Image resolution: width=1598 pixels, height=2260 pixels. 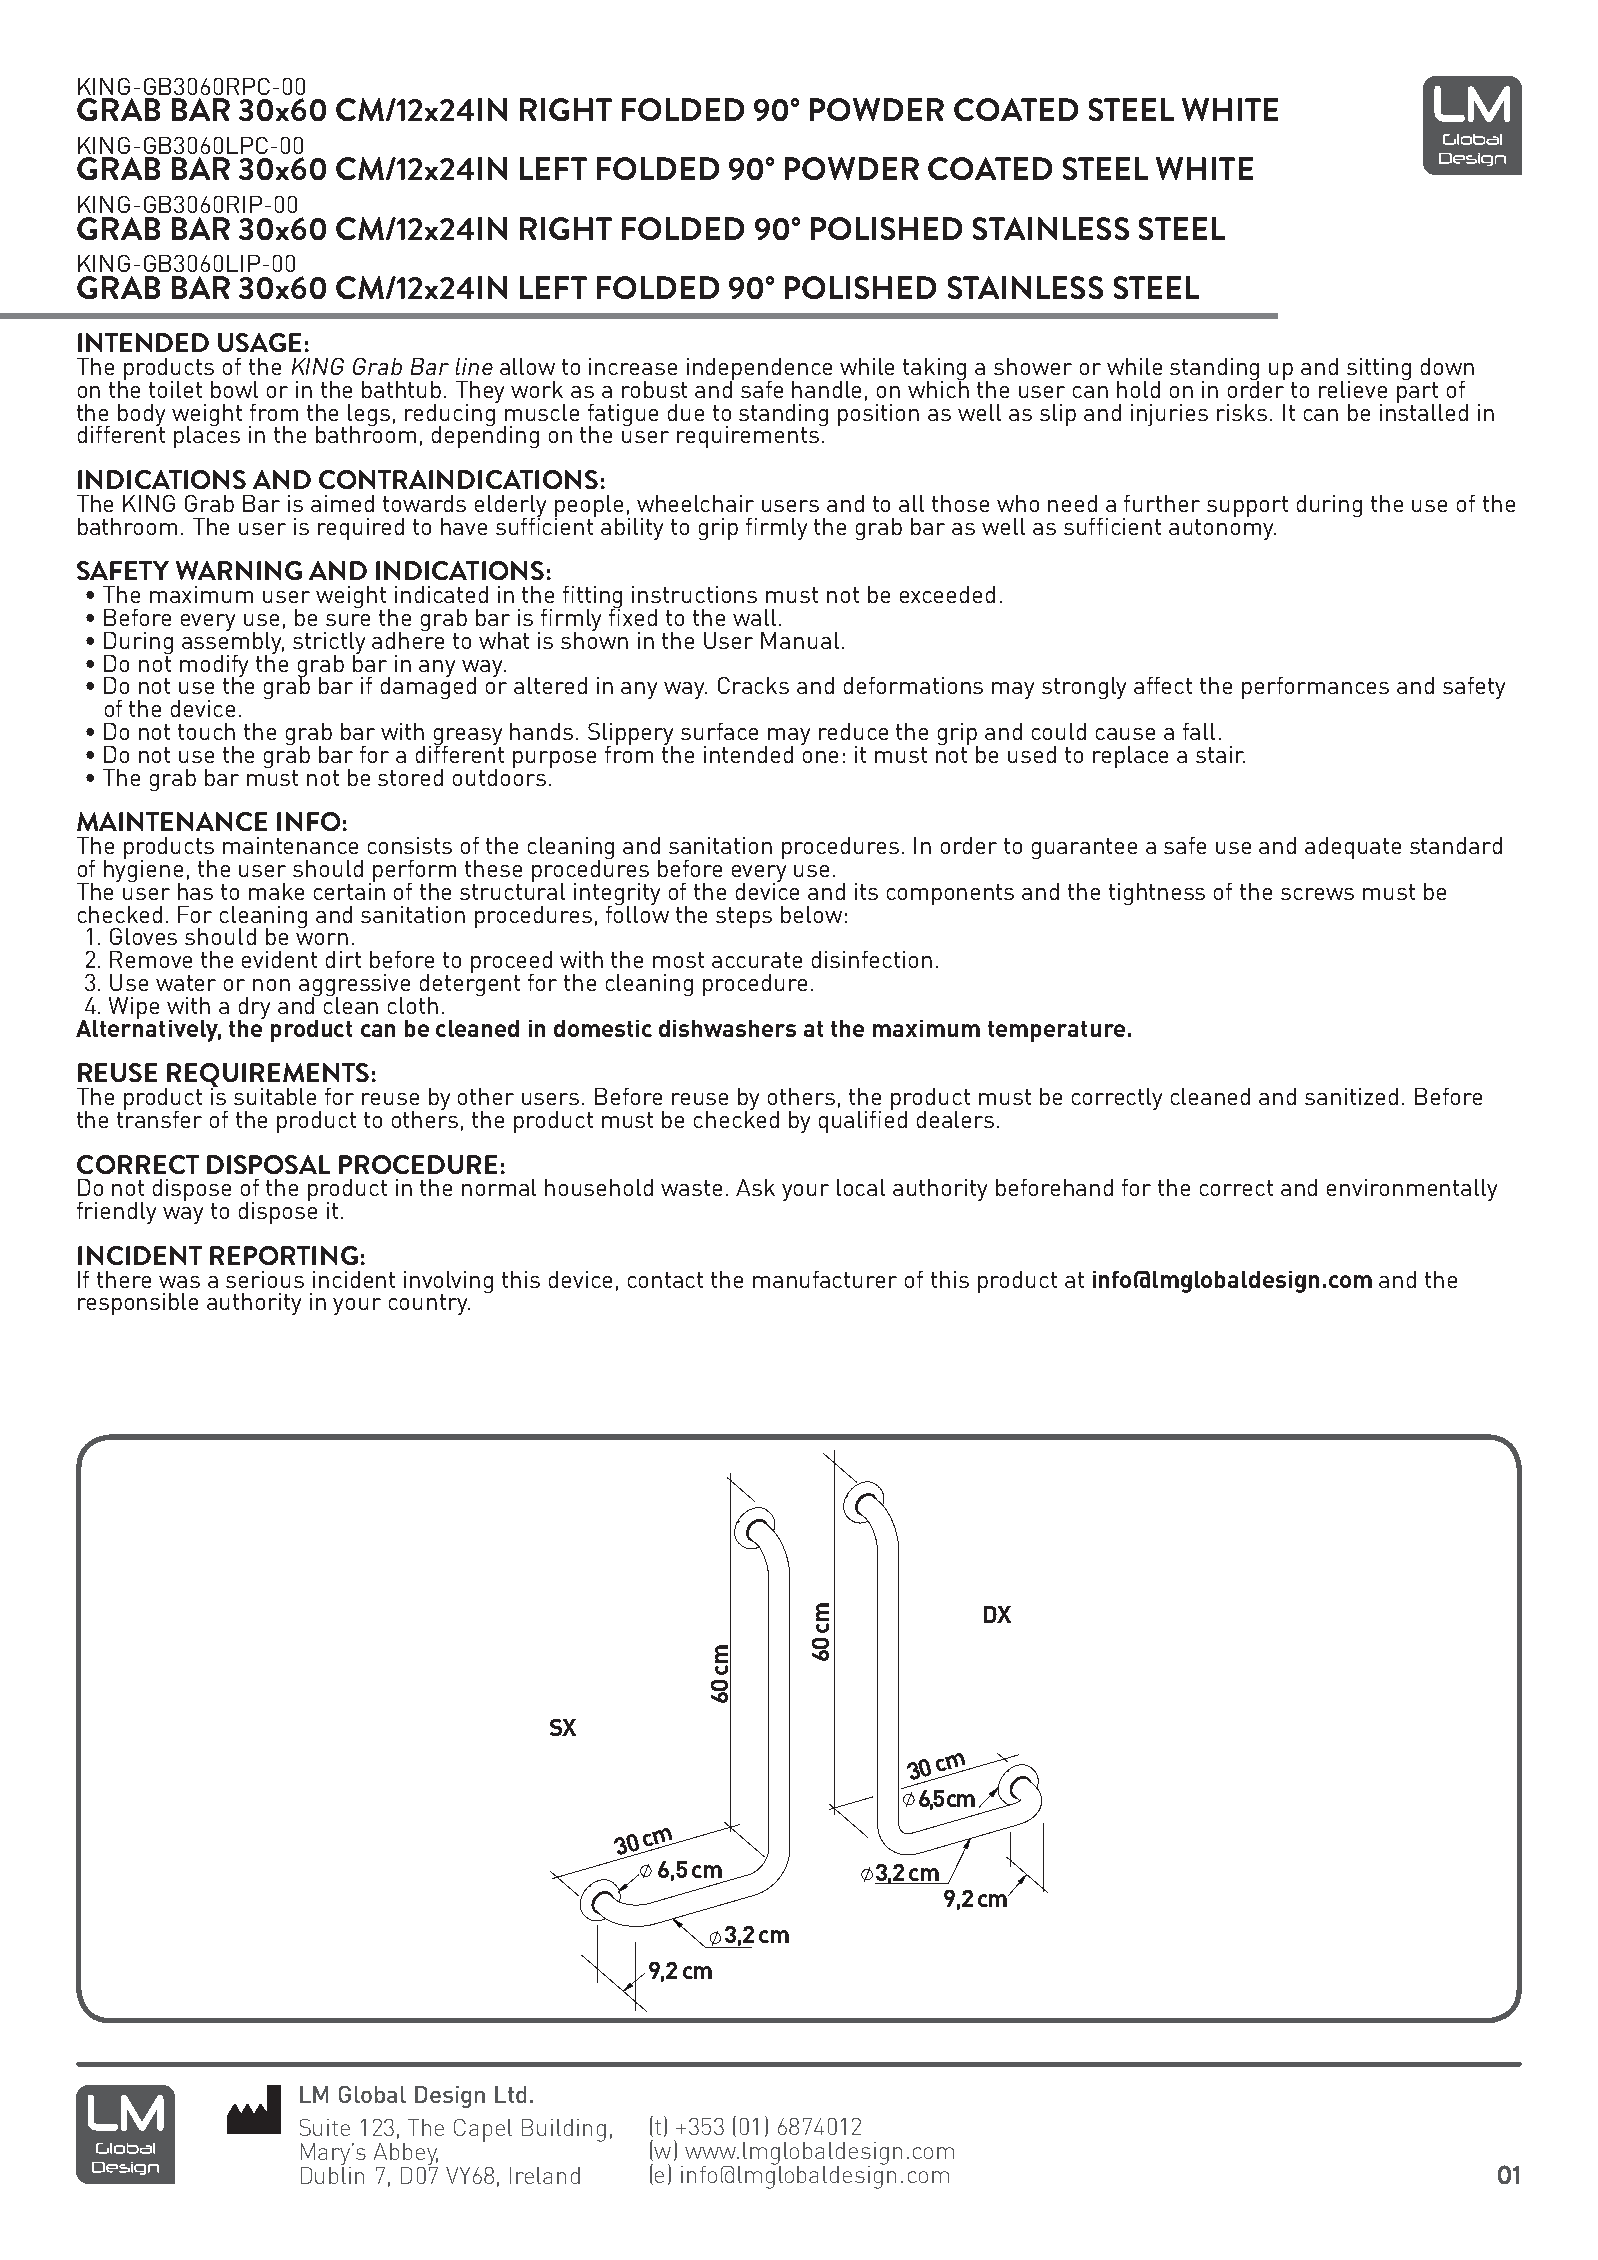 What do you see at coordinates (325, 2127) in the screenshot?
I see `Suite` at bounding box center [325, 2127].
